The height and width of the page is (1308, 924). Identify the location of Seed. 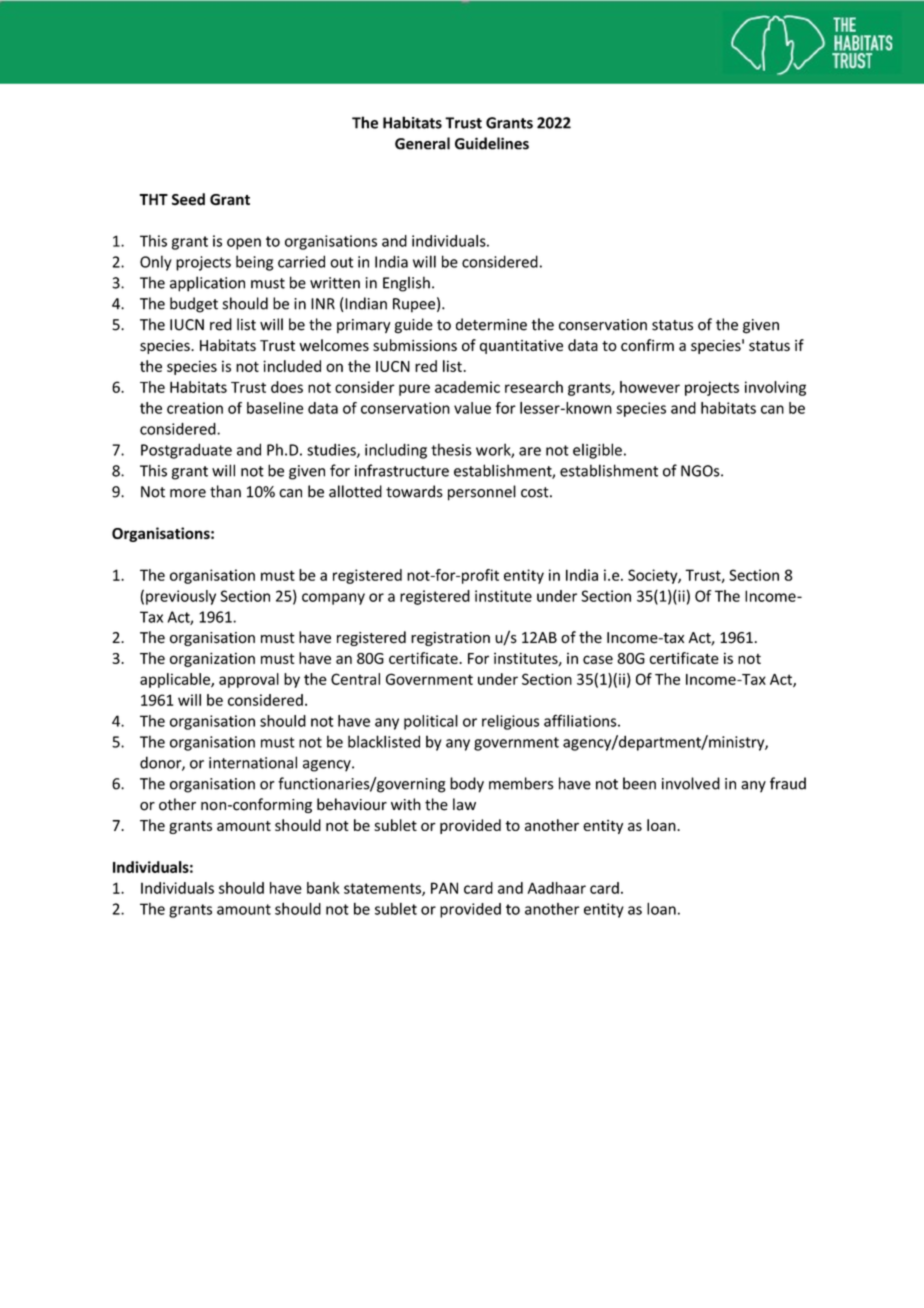
(188, 199).
